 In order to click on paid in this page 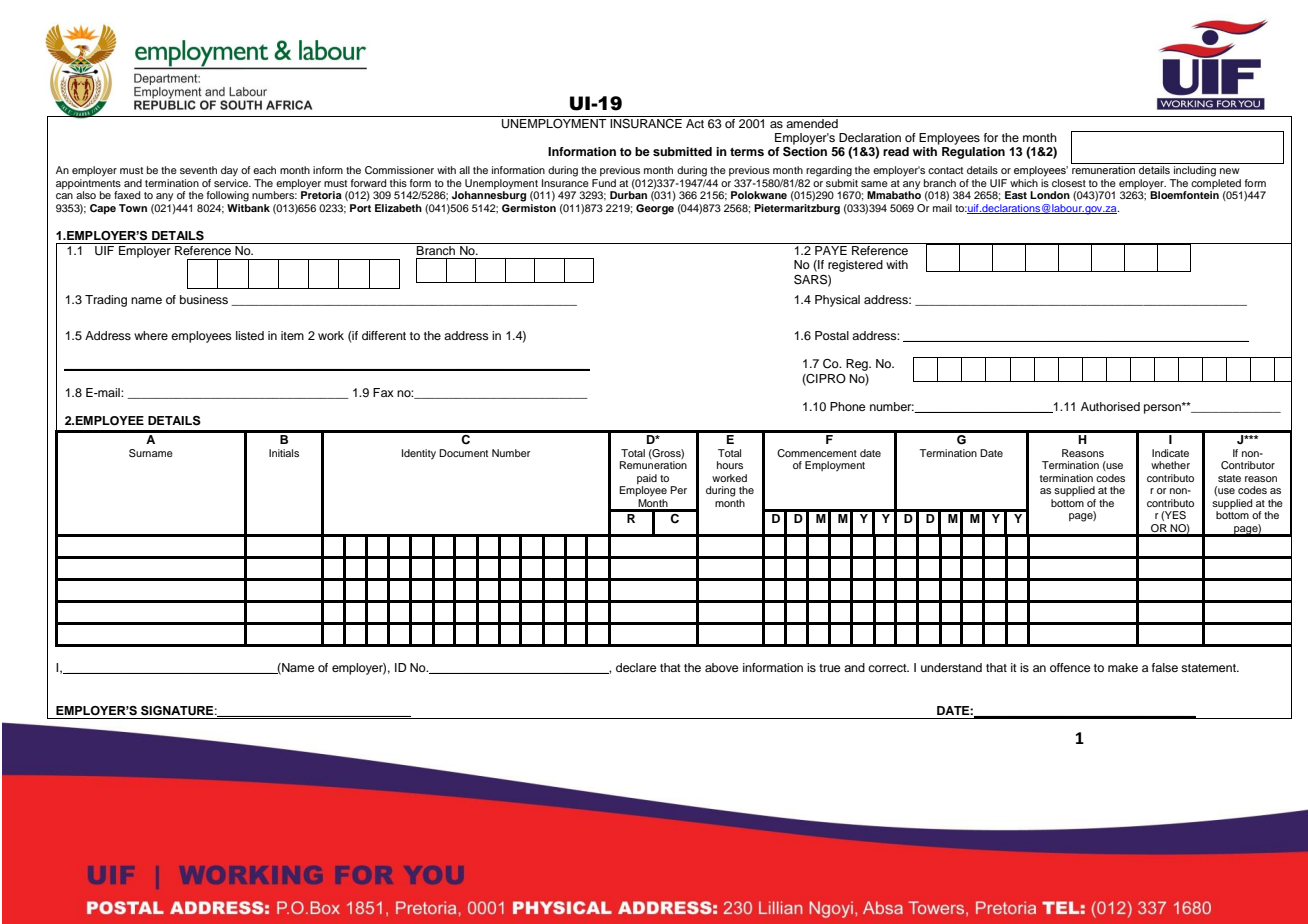, I will do `click(647, 479)`.
